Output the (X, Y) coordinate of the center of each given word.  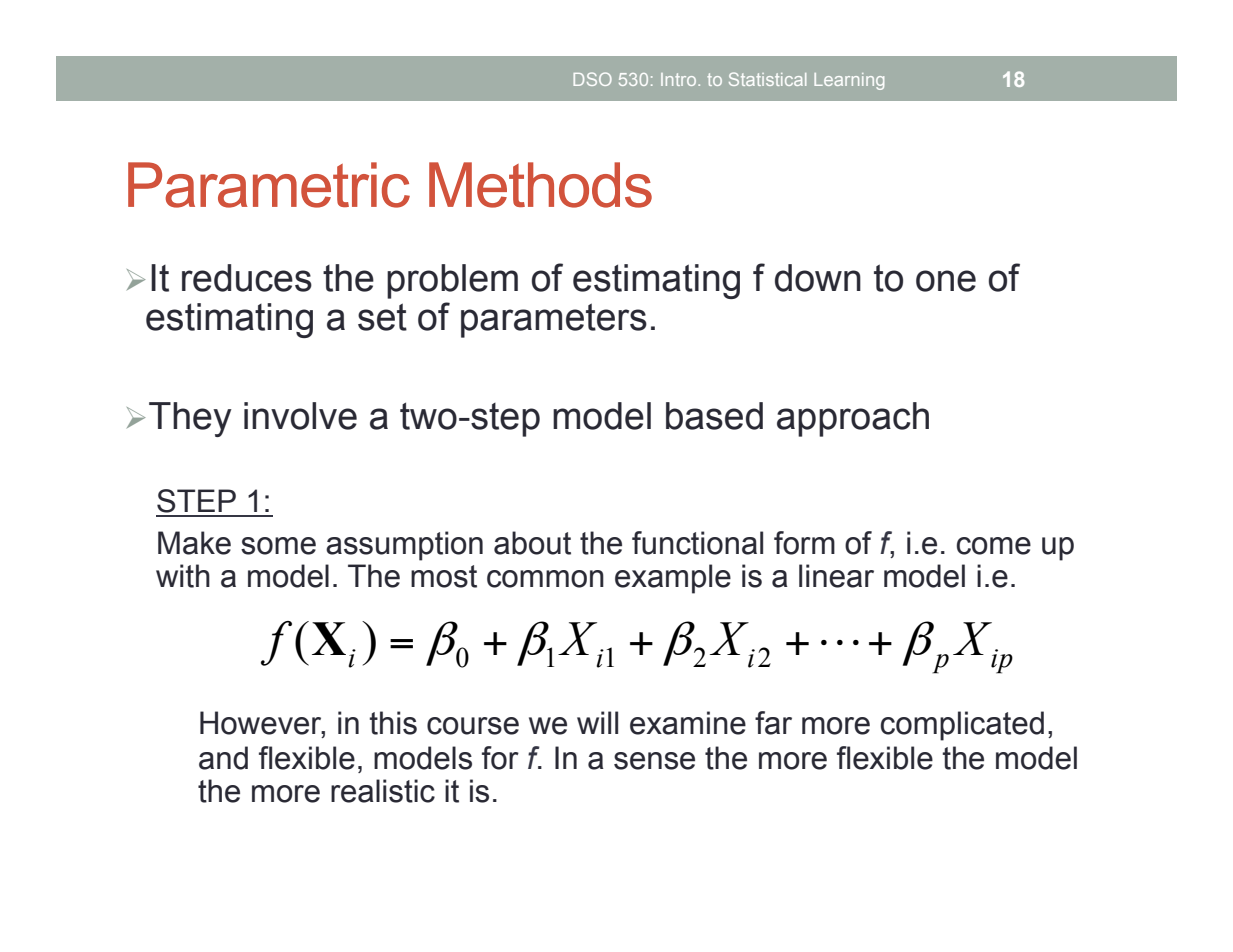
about (532, 543)
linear (836, 576)
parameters (554, 320)
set (382, 317)
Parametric (269, 185)
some (278, 546)
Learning (849, 81)
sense (654, 761)
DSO (592, 79)
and (223, 758)
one (946, 281)
